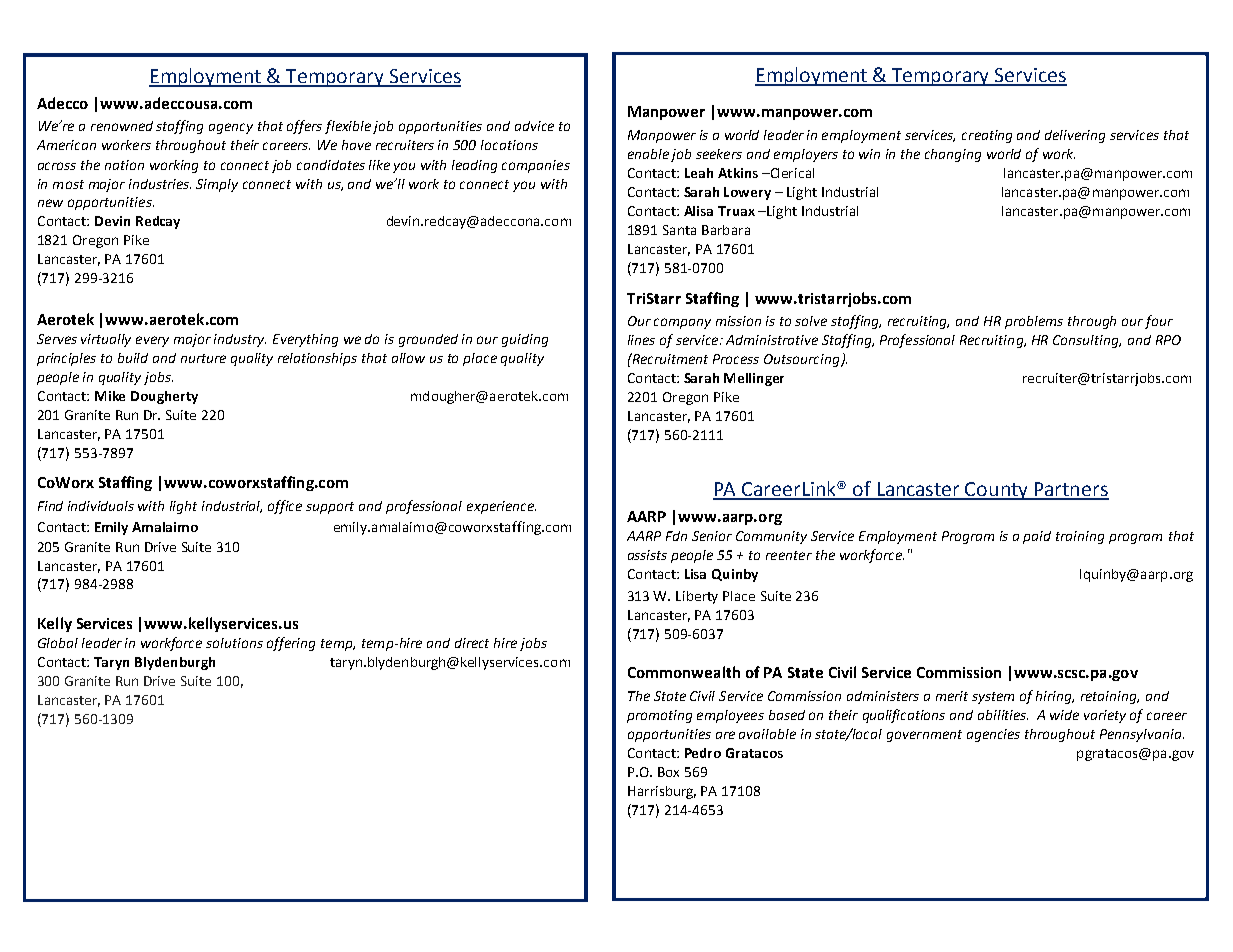 The image size is (1233, 952). Describe the element at coordinates (234, 643) in the screenshot. I see `solutions` at that location.
